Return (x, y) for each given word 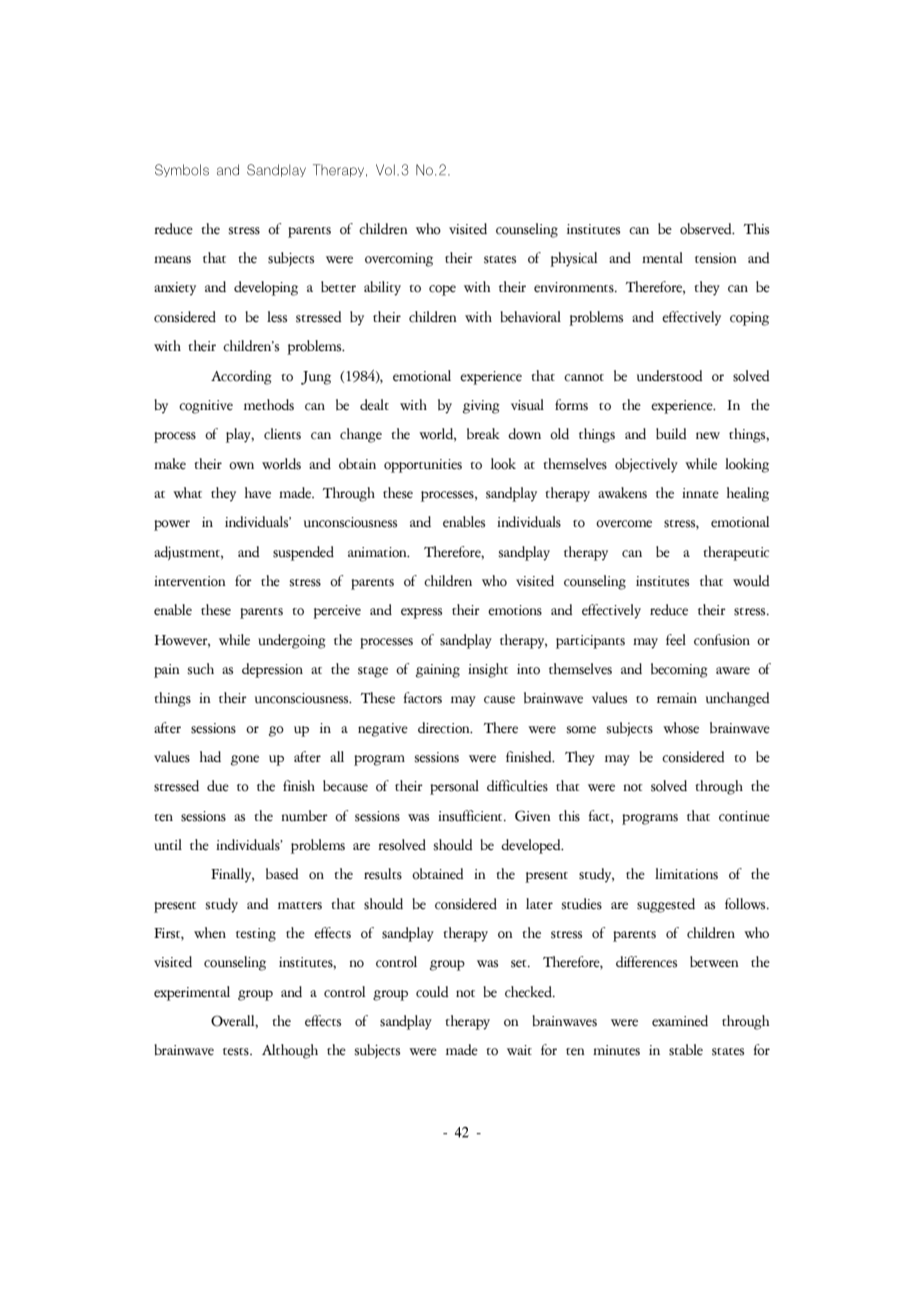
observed (707, 229)
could (432, 992)
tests (237, 1052)
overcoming (399, 260)
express (421, 613)
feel (676, 640)
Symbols (182, 170)
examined (680, 1021)
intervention (190, 581)
